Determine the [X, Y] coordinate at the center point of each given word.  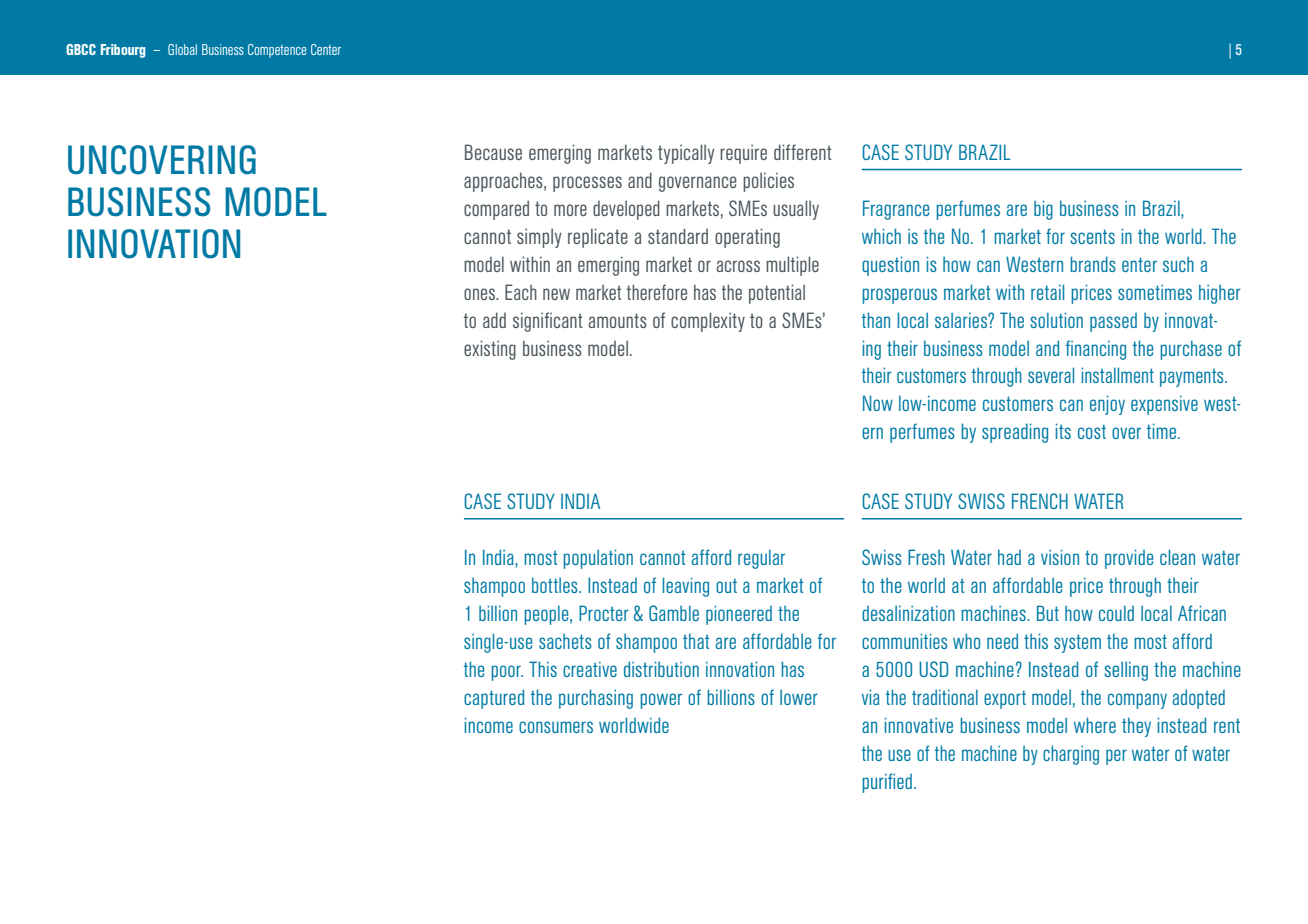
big [1043, 210]
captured [494, 699]
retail [1047, 292]
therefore [657, 292]
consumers [556, 727]
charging [1071, 755]
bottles [556, 585]
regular [761, 559]
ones [480, 294]
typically [686, 154]
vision [1060, 557]
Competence [277, 51]
